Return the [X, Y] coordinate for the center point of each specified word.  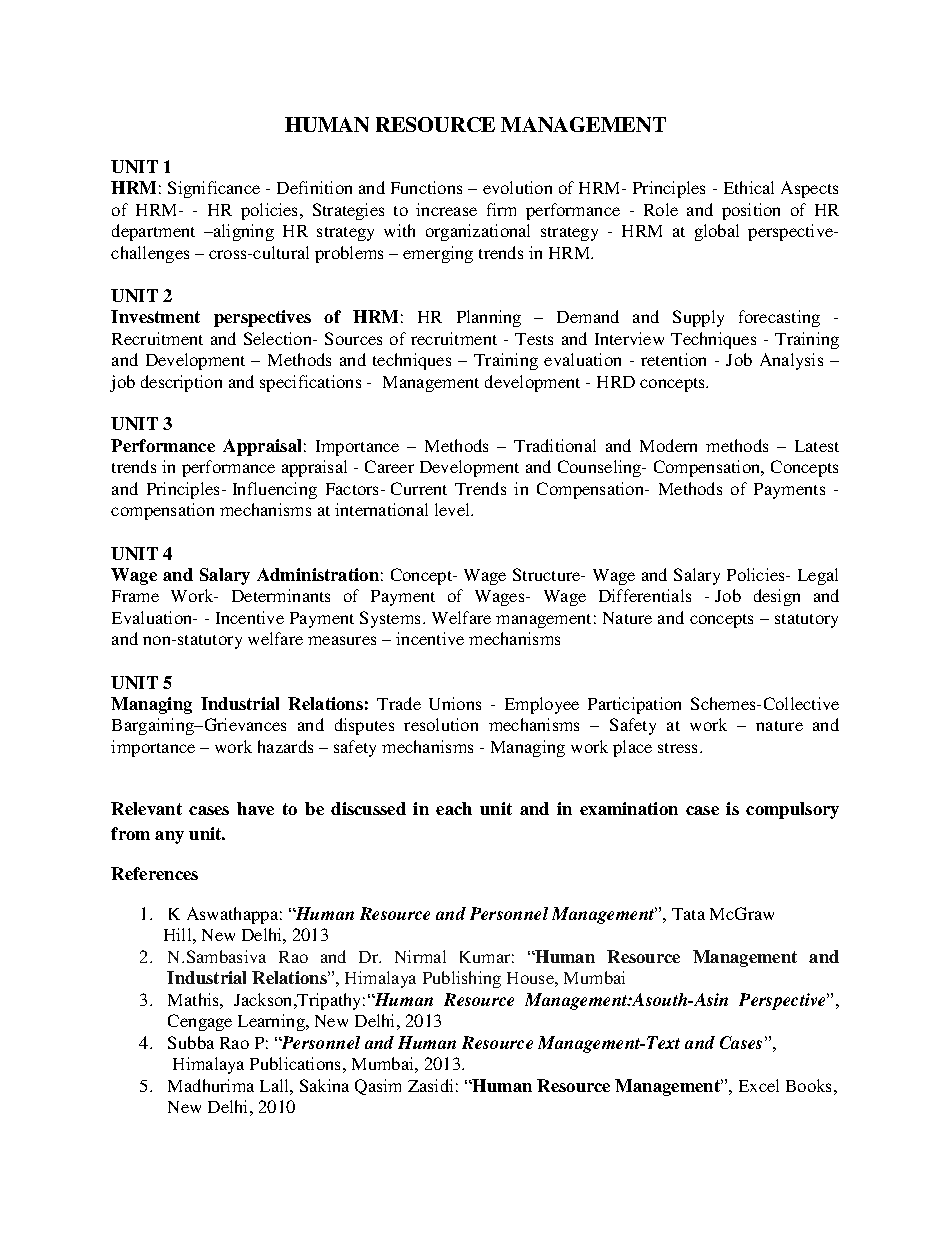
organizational [478, 232]
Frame [135, 596]
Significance [214, 189]
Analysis [791, 361]
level [454, 509]
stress [679, 748]
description [181, 383]
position [751, 211]
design [777, 597]
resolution [441, 724]
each [454, 808]
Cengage [200, 1022]
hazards [285, 746]
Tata [688, 914]
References [154, 873]
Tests [534, 339]
